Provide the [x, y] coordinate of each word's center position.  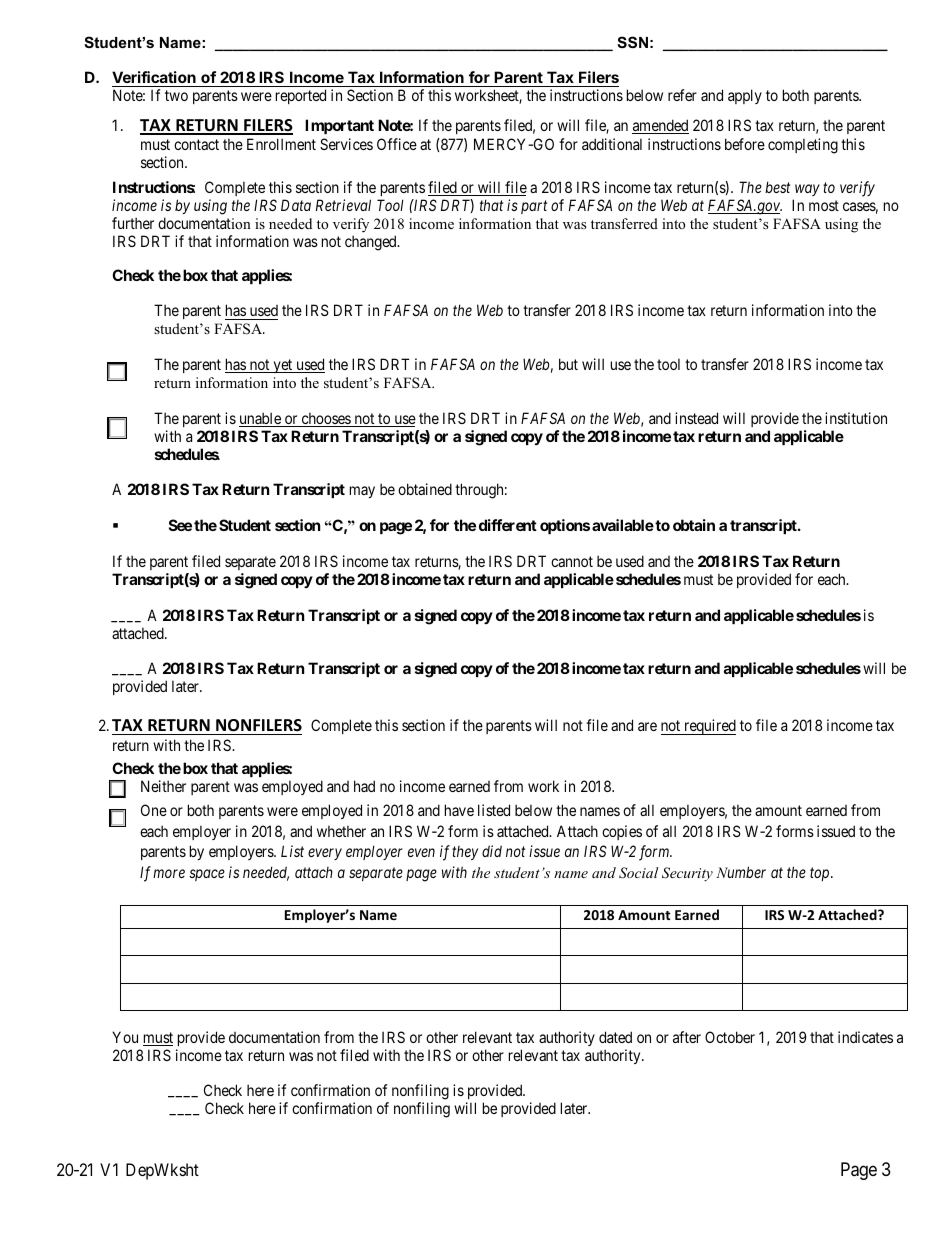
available [623, 525]
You [125, 1037]
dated [615, 1037]
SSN [632, 42]
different [508, 525]
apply [745, 96]
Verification [155, 79]
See [180, 525]
